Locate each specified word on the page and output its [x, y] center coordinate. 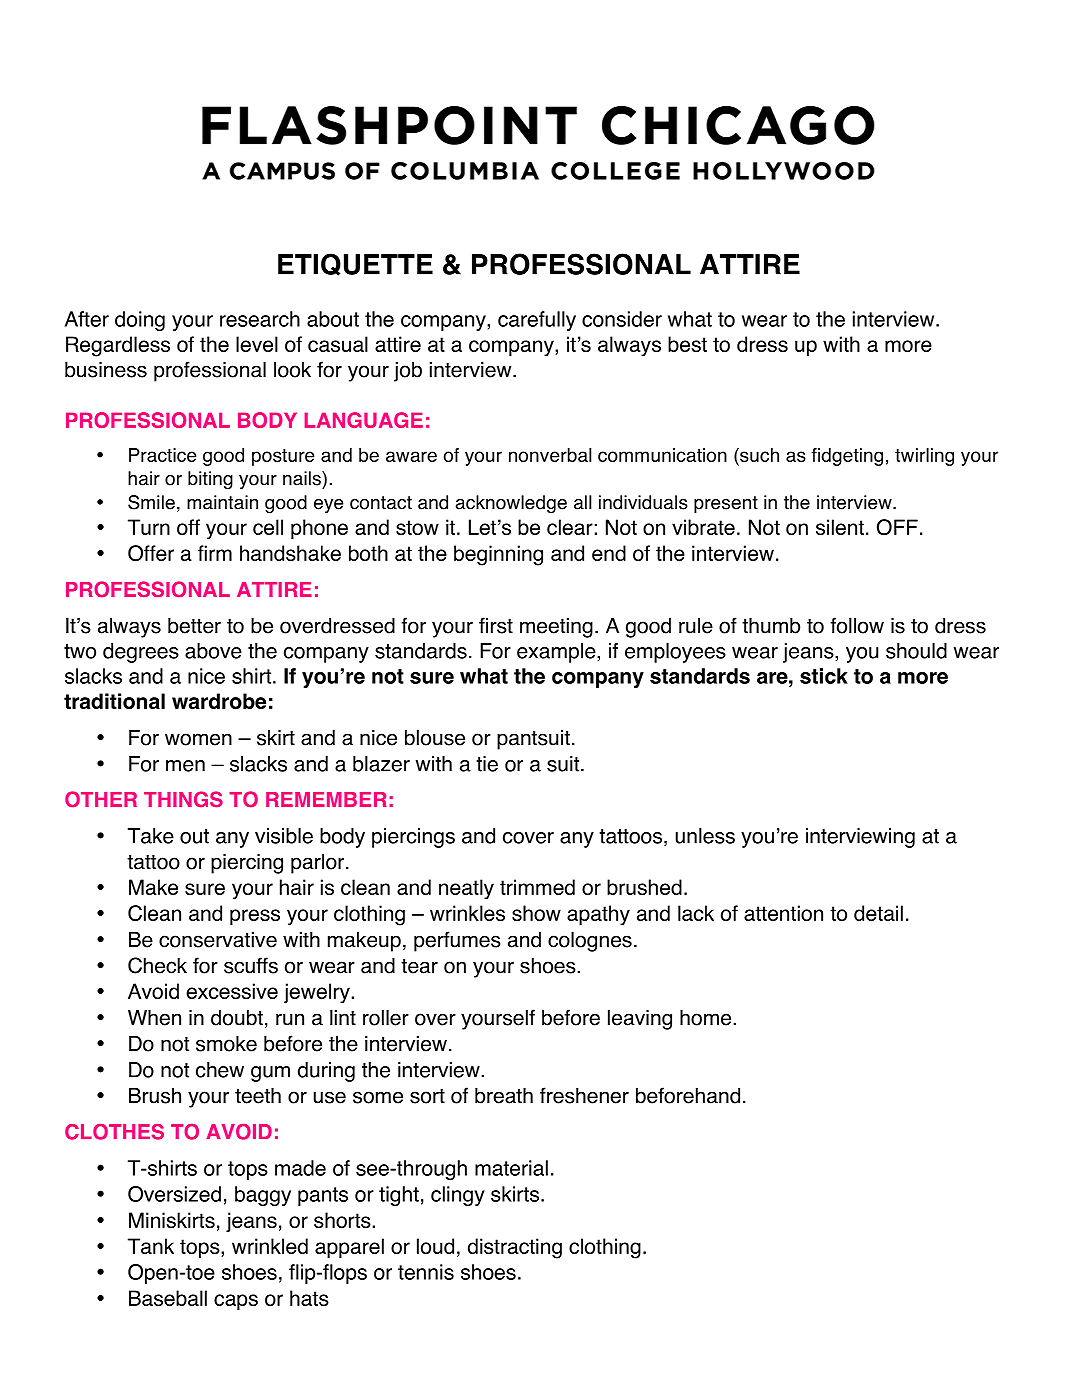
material [511, 1168]
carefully [537, 321]
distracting [515, 1248]
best [687, 344]
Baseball [168, 1298]
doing [140, 321]
